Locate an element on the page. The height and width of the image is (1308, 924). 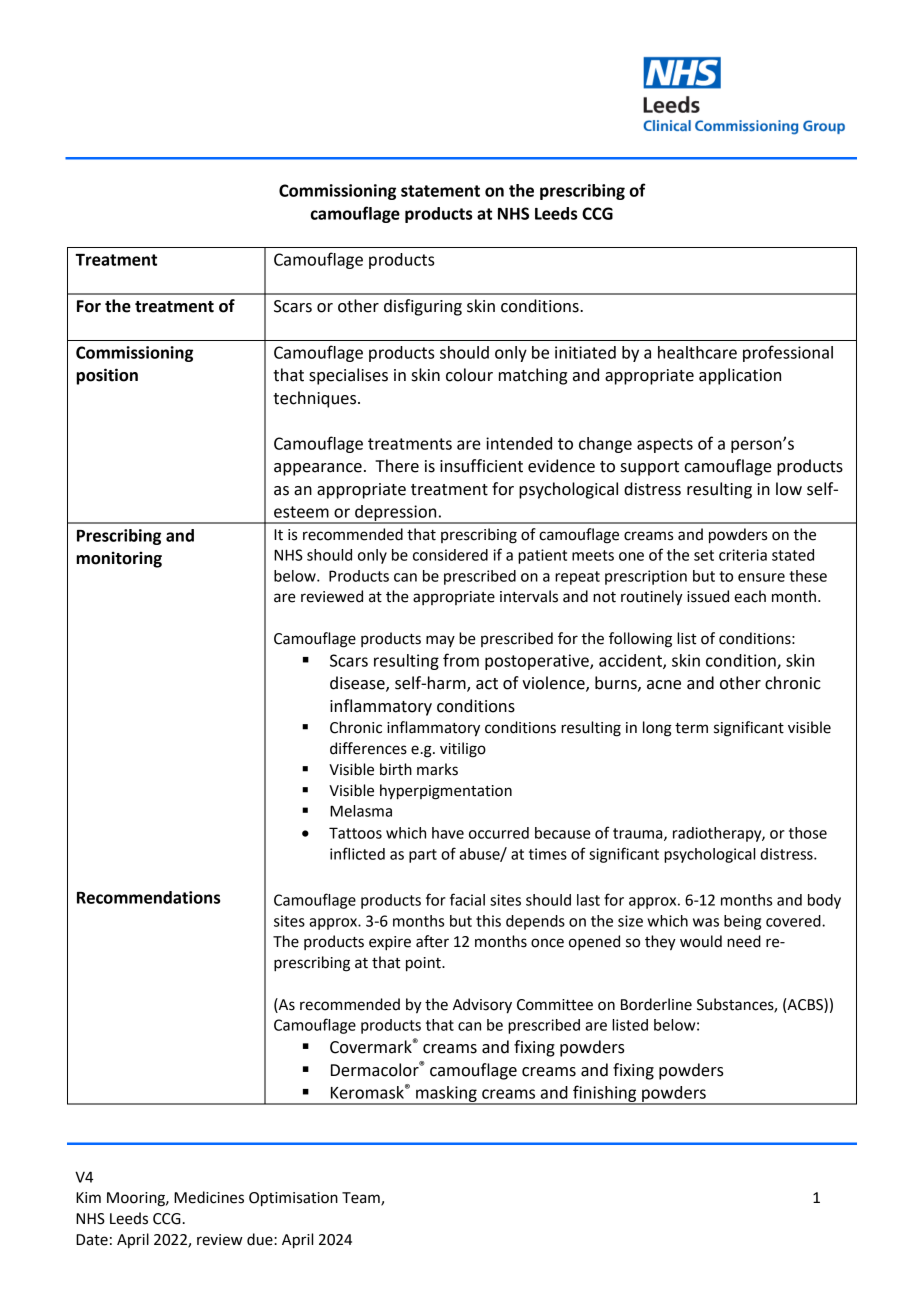
statement is located at coordinates (440, 191).
